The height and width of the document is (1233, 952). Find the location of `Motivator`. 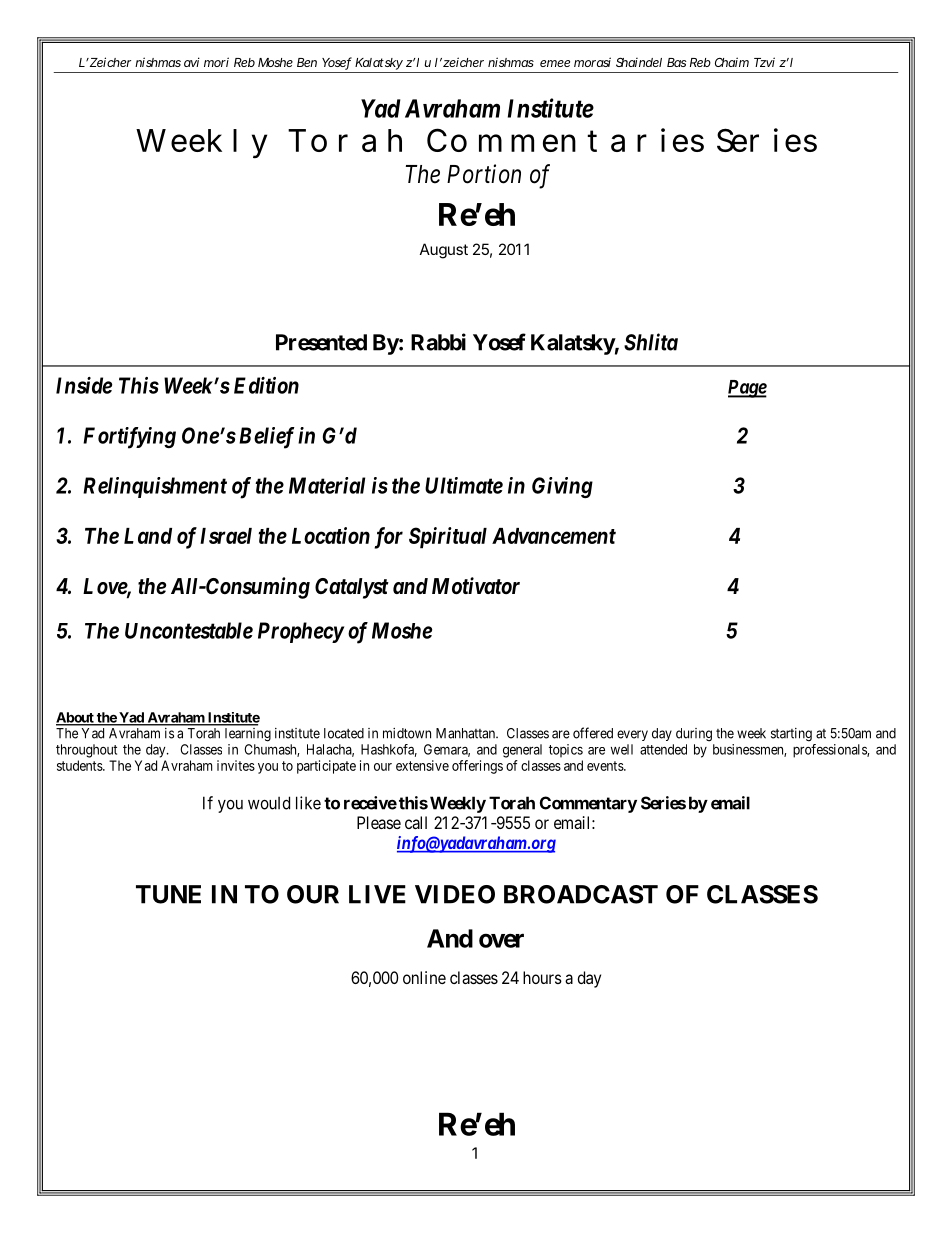

Motivator is located at coordinates (476, 586).
